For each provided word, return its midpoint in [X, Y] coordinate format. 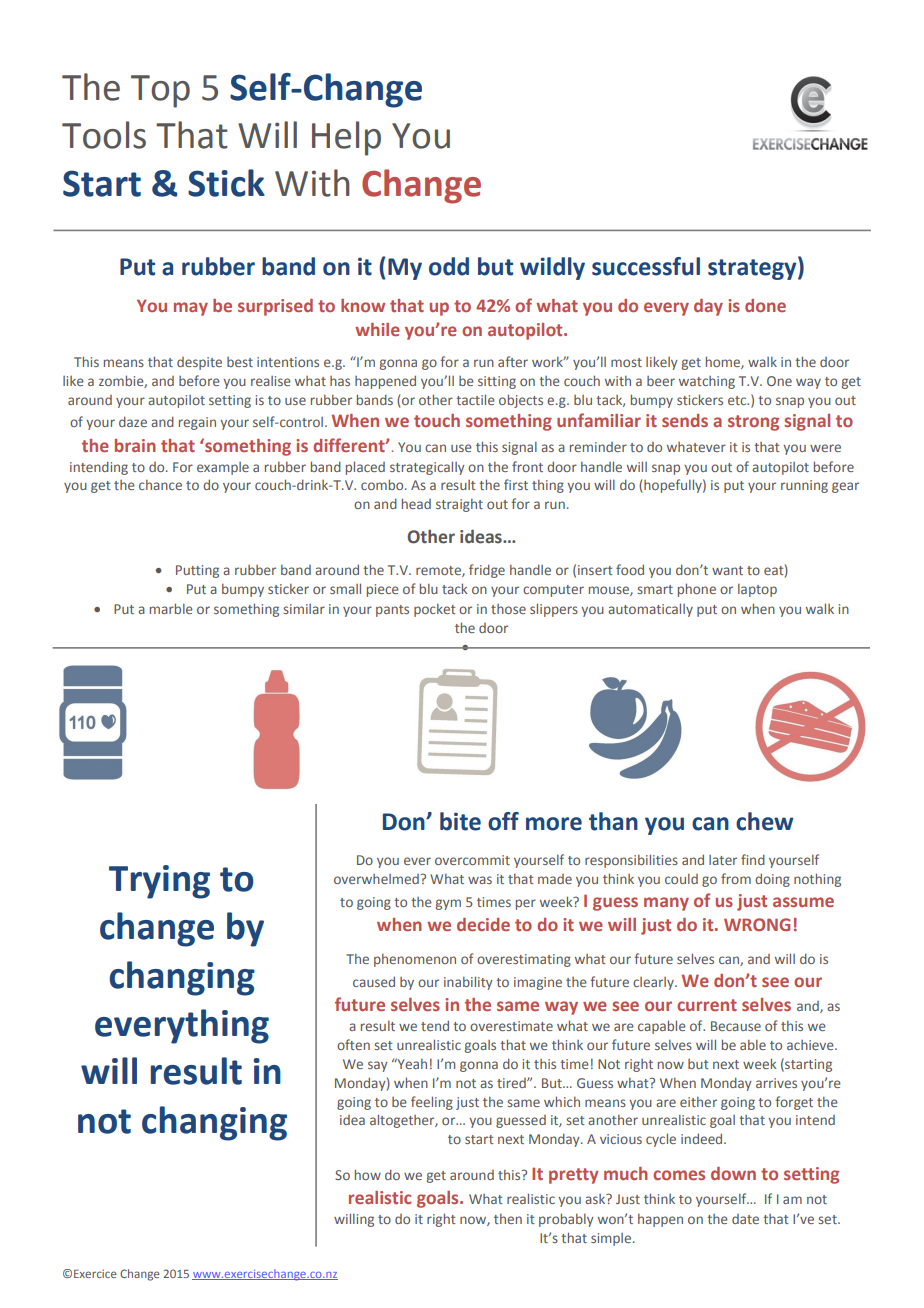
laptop [757, 590]
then [508, 1219]
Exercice [95, 1273]
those [508, 609]
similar [304, 609]
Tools [104, 135]
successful [646, 266]
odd [449, 266]
